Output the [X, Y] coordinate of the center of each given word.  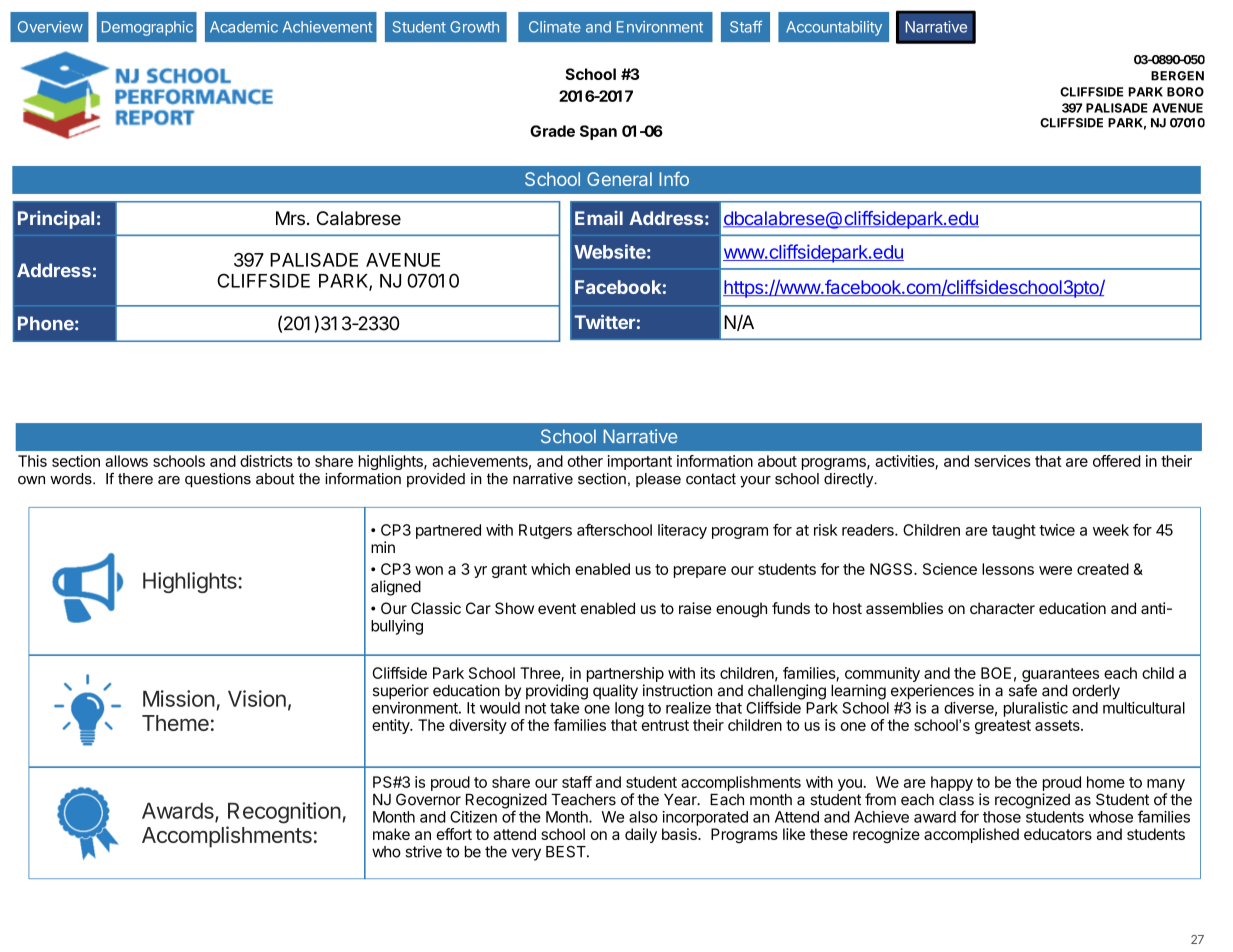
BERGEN [1177, 76]
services [1002, 461]
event [557, 608]
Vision [257, 698]
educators [1058, 834]
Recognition [284, 813]
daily [641, 835]
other [585, 461]
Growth [474, 27]
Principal [56, 220]
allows [126, 461]
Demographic [147, 28]
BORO [1185, 92]
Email [599, 218]
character [1002, 608]
